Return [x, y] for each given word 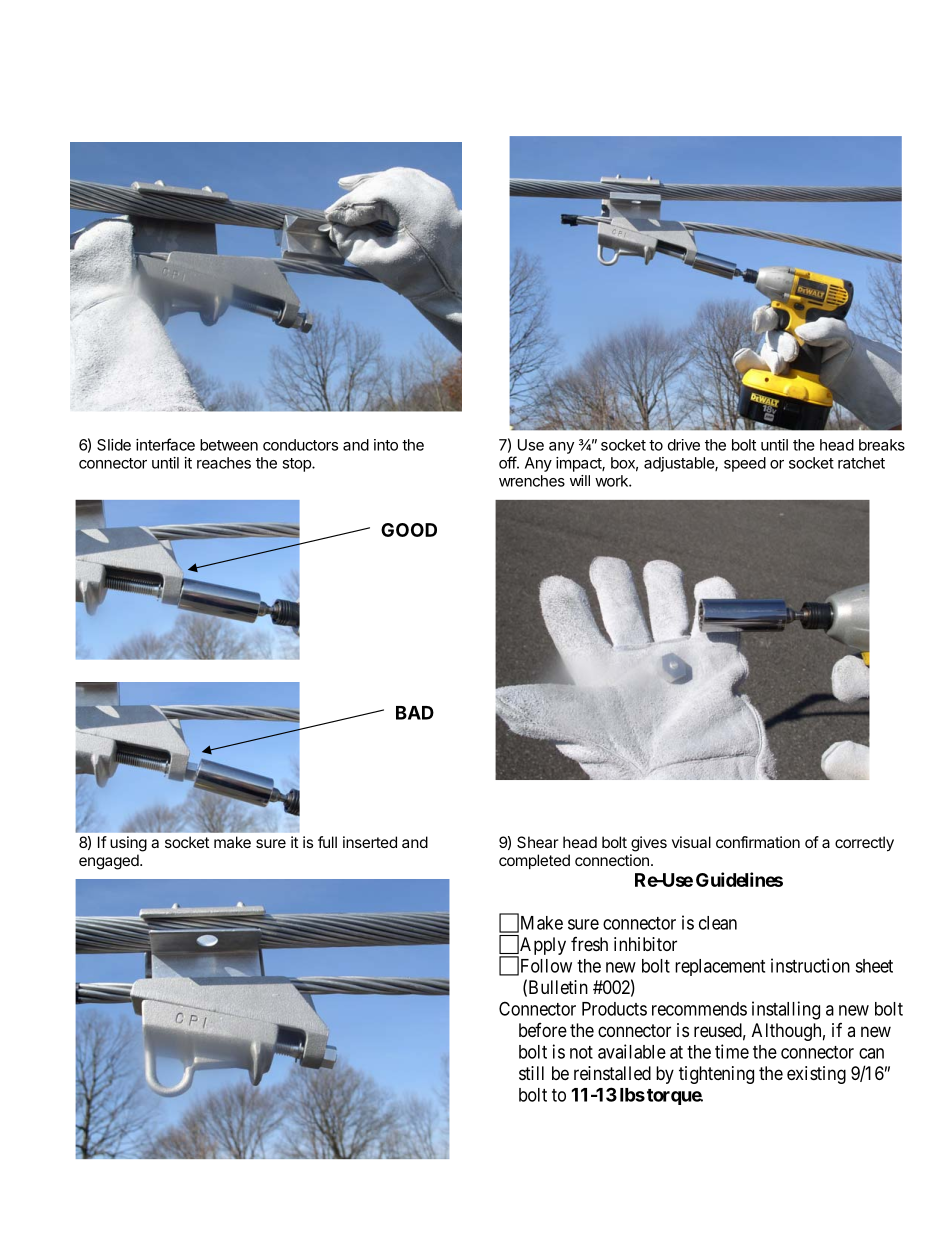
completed [534, 861]
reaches [224, 463]
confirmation [758, 842]
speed [745, 464]
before [543, 1030]
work [612, 481]
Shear [538, 842]
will [580, 480]
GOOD [409, 530]
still [531, 1073]
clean [718, 923]
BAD [415, 713]
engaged [110, 862]
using [128, 844]
